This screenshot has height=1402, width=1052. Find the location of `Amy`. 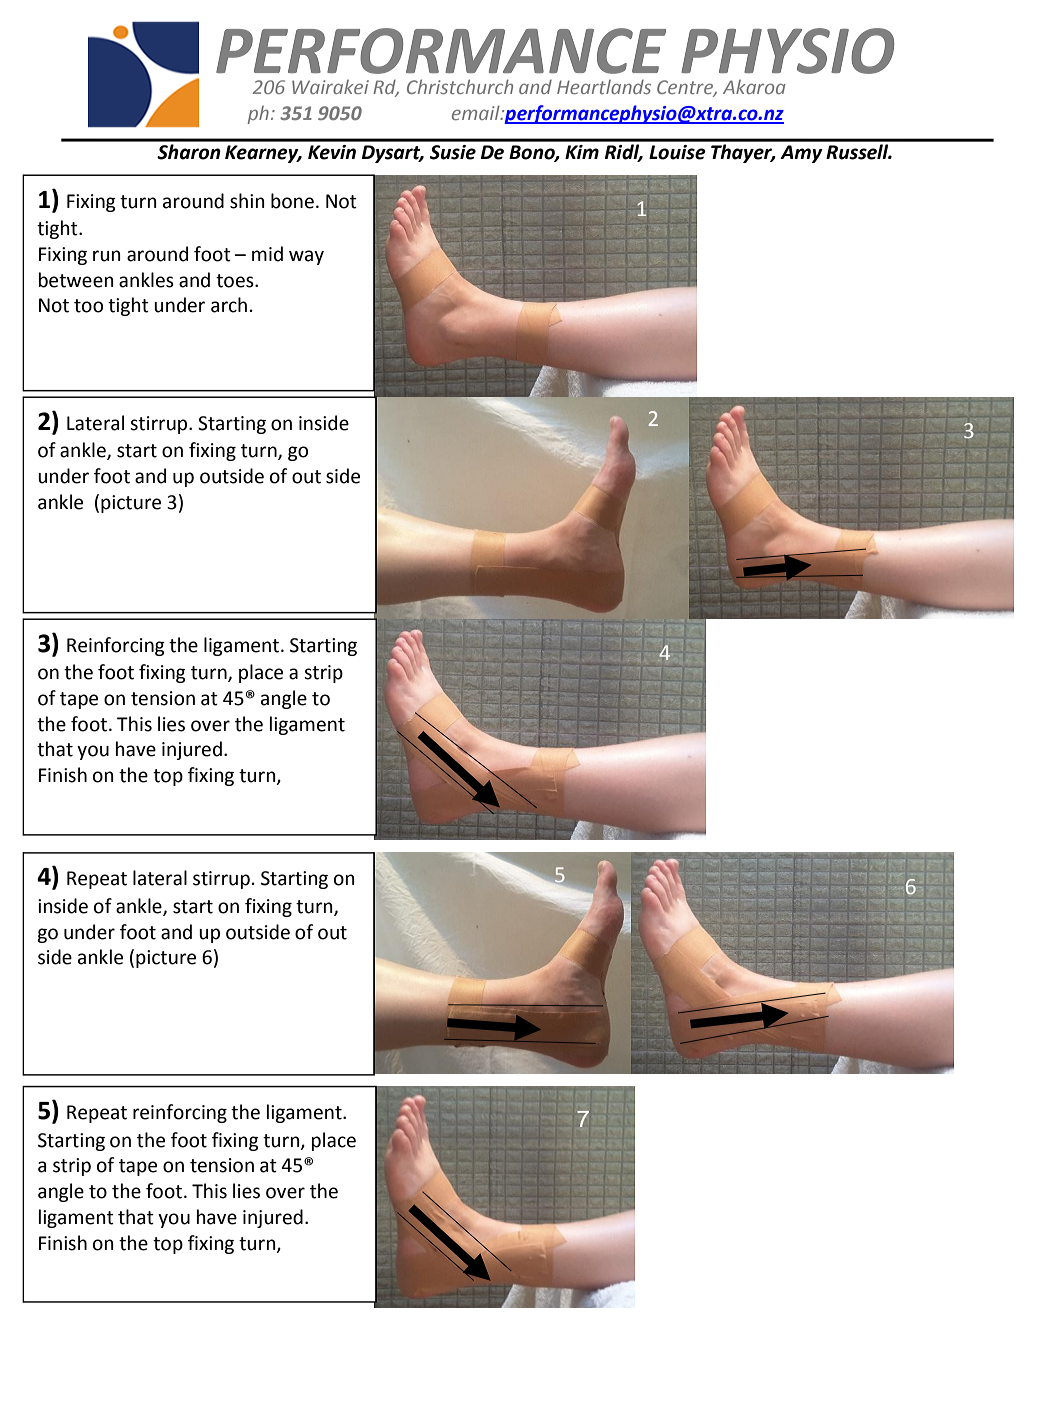

Amy is located at coordinates (801, 154).
